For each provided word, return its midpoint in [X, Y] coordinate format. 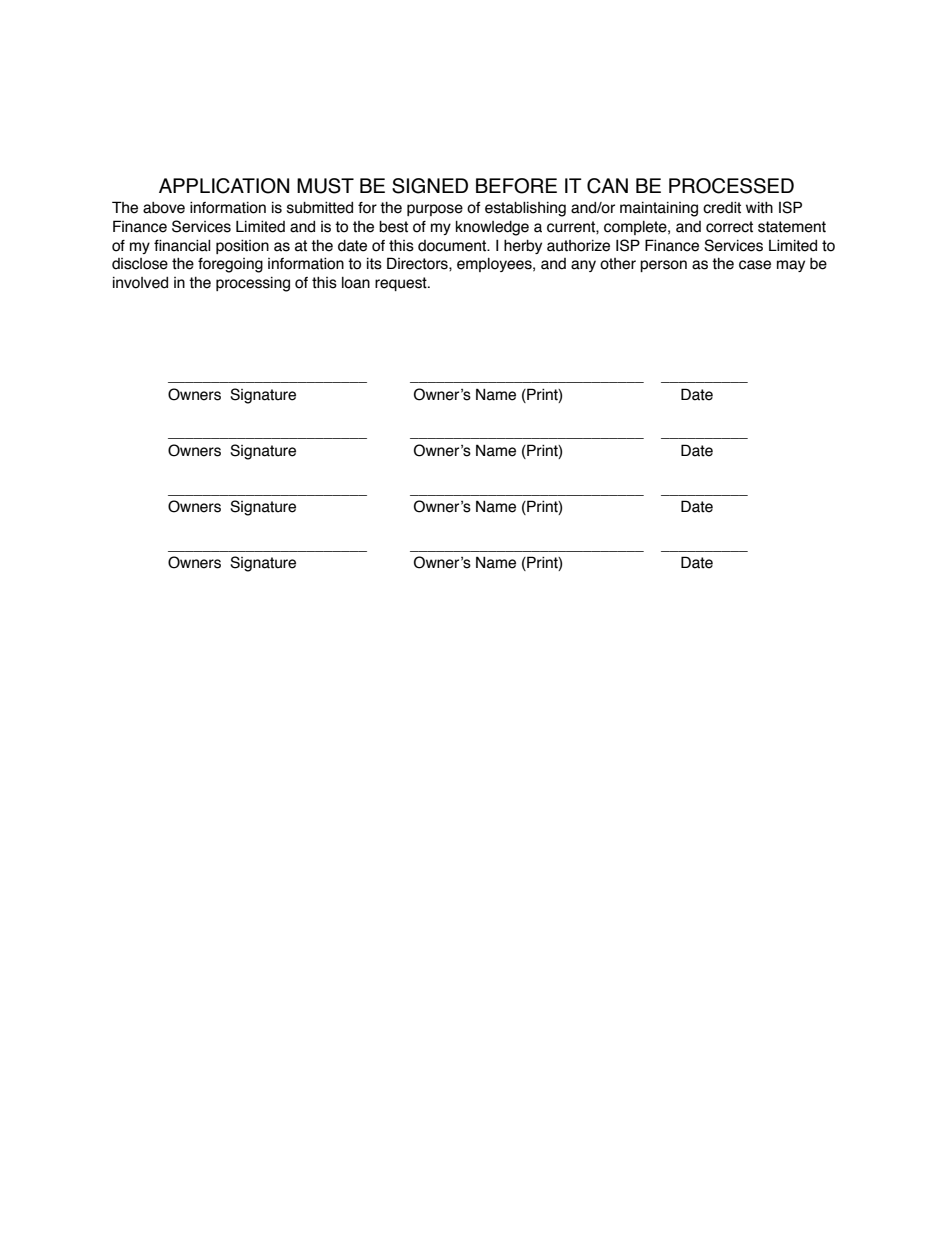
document [453, 246]
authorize [578, 246]
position [242, 246]
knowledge [492, 228]
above [164, 208]
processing [253, 284]
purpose [435, 210]
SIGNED [430, 186]
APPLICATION [224, 186]
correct [729, 227]
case [755, 265]
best [393, 227]
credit [722, 207]
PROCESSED [731, 186]
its [374, 264]
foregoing [230, 265]
